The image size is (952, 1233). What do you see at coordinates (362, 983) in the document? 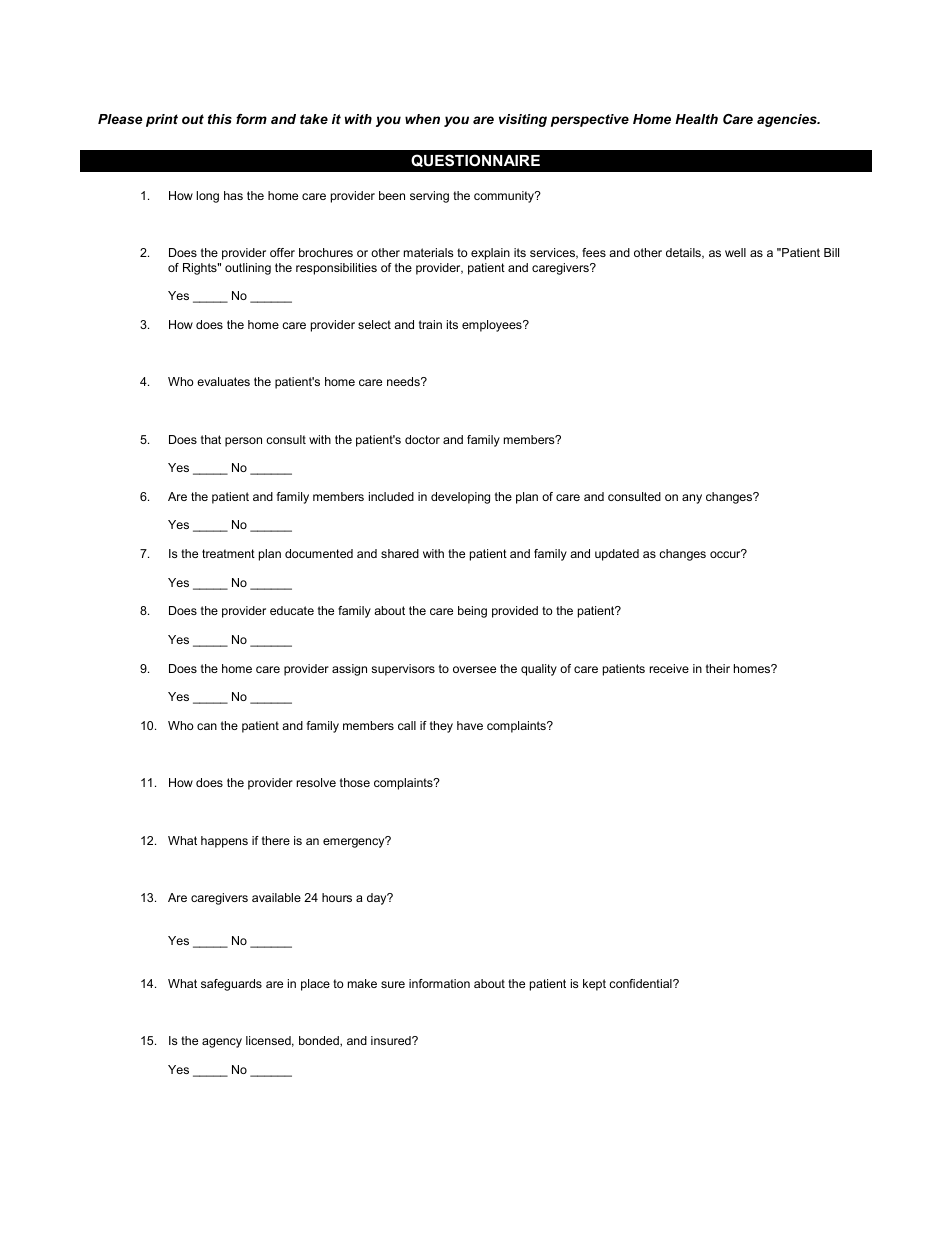
I see `make` at bounding box center [362, 983].
